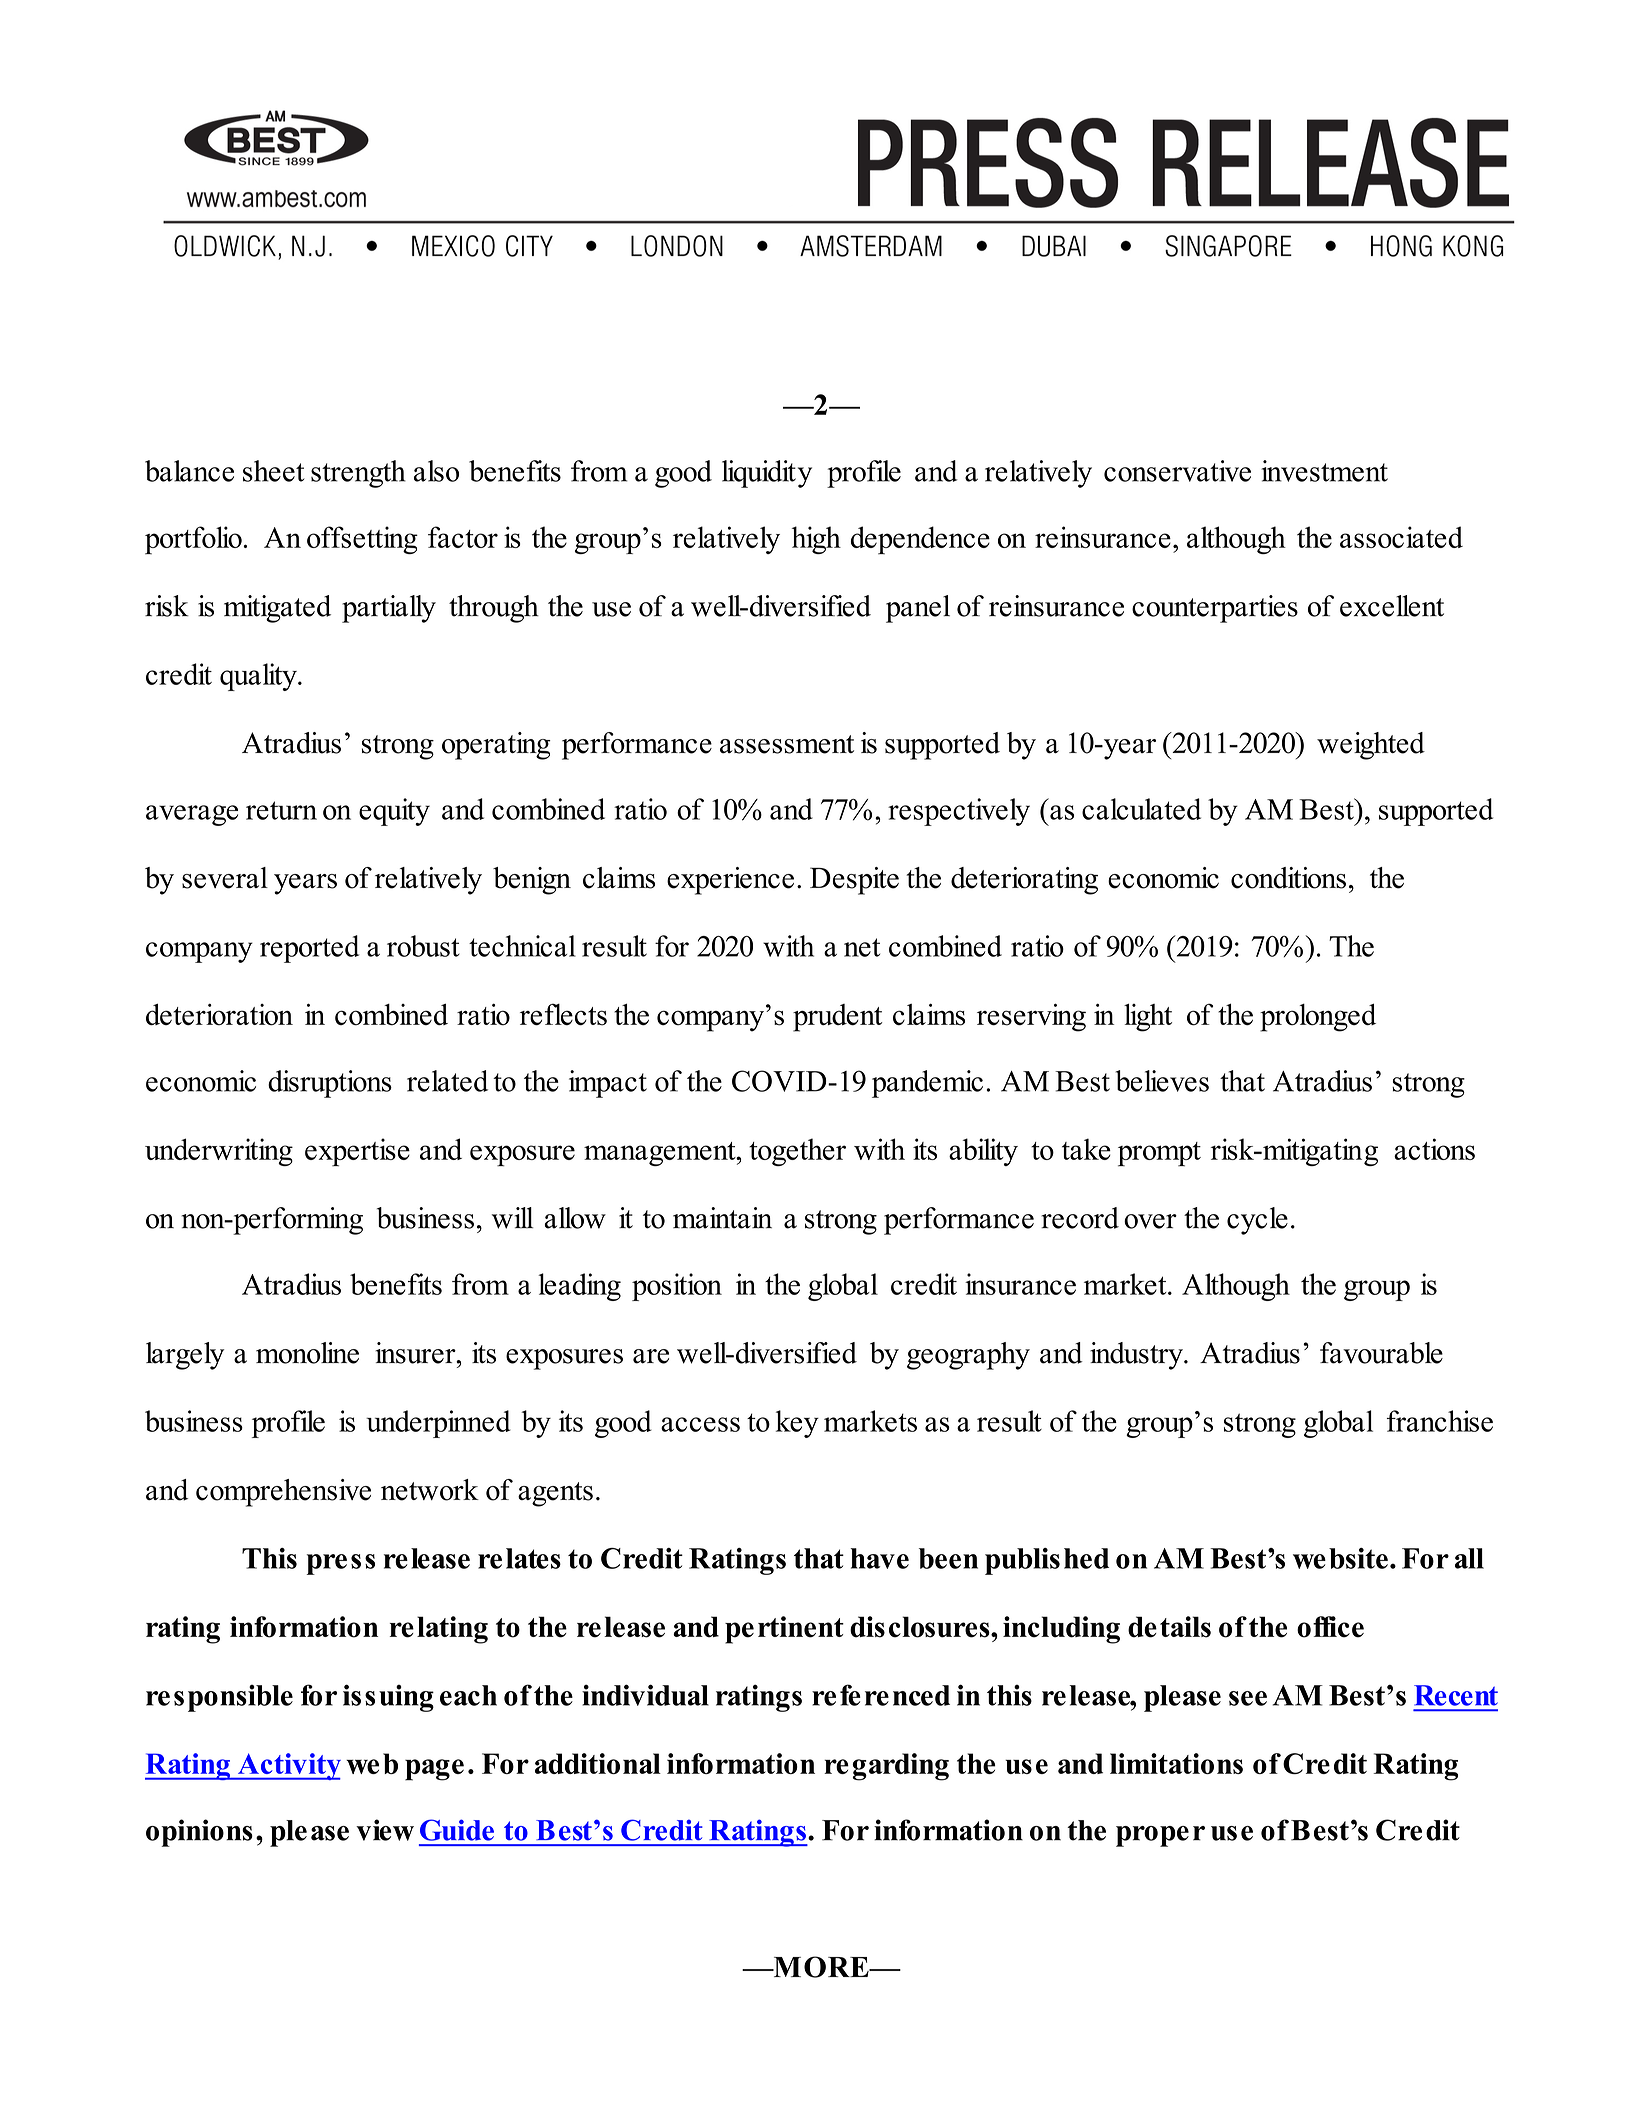 This screenshot has height=2126, width=1643. I want to click on office, so click(1330, 1627).
